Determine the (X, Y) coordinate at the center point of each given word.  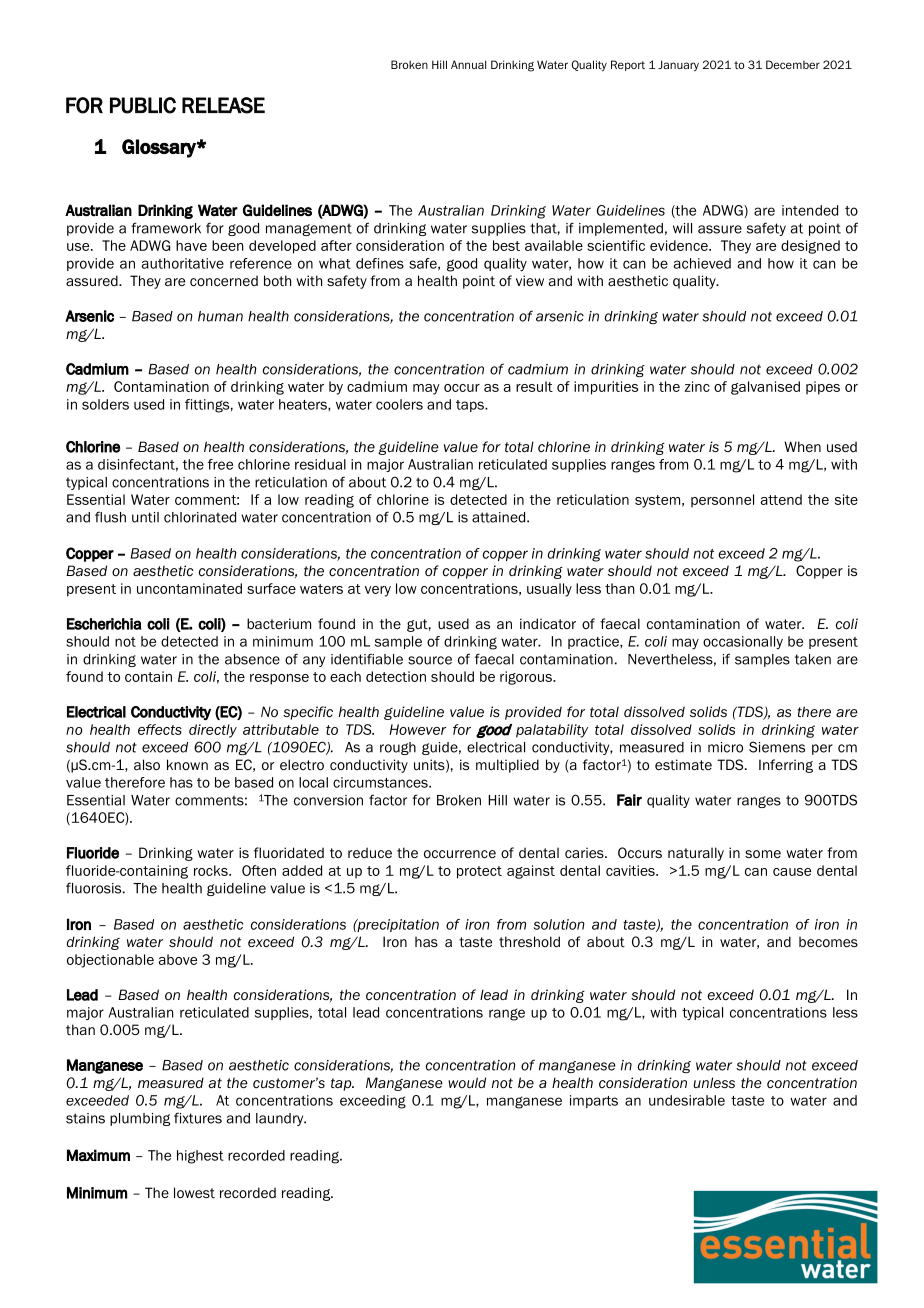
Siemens (777, 747)
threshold (529, 941)
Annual (468, 64)
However (417, 729)
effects (160, 729)
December (793, 64)
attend (781, 499)
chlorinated (200, 517)
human (220, 316)
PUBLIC (143, 105)
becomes (828, 941)
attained (500, 517)
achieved (702, 263)
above (178, 959)
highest (200, 1157)
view (530, 280)
